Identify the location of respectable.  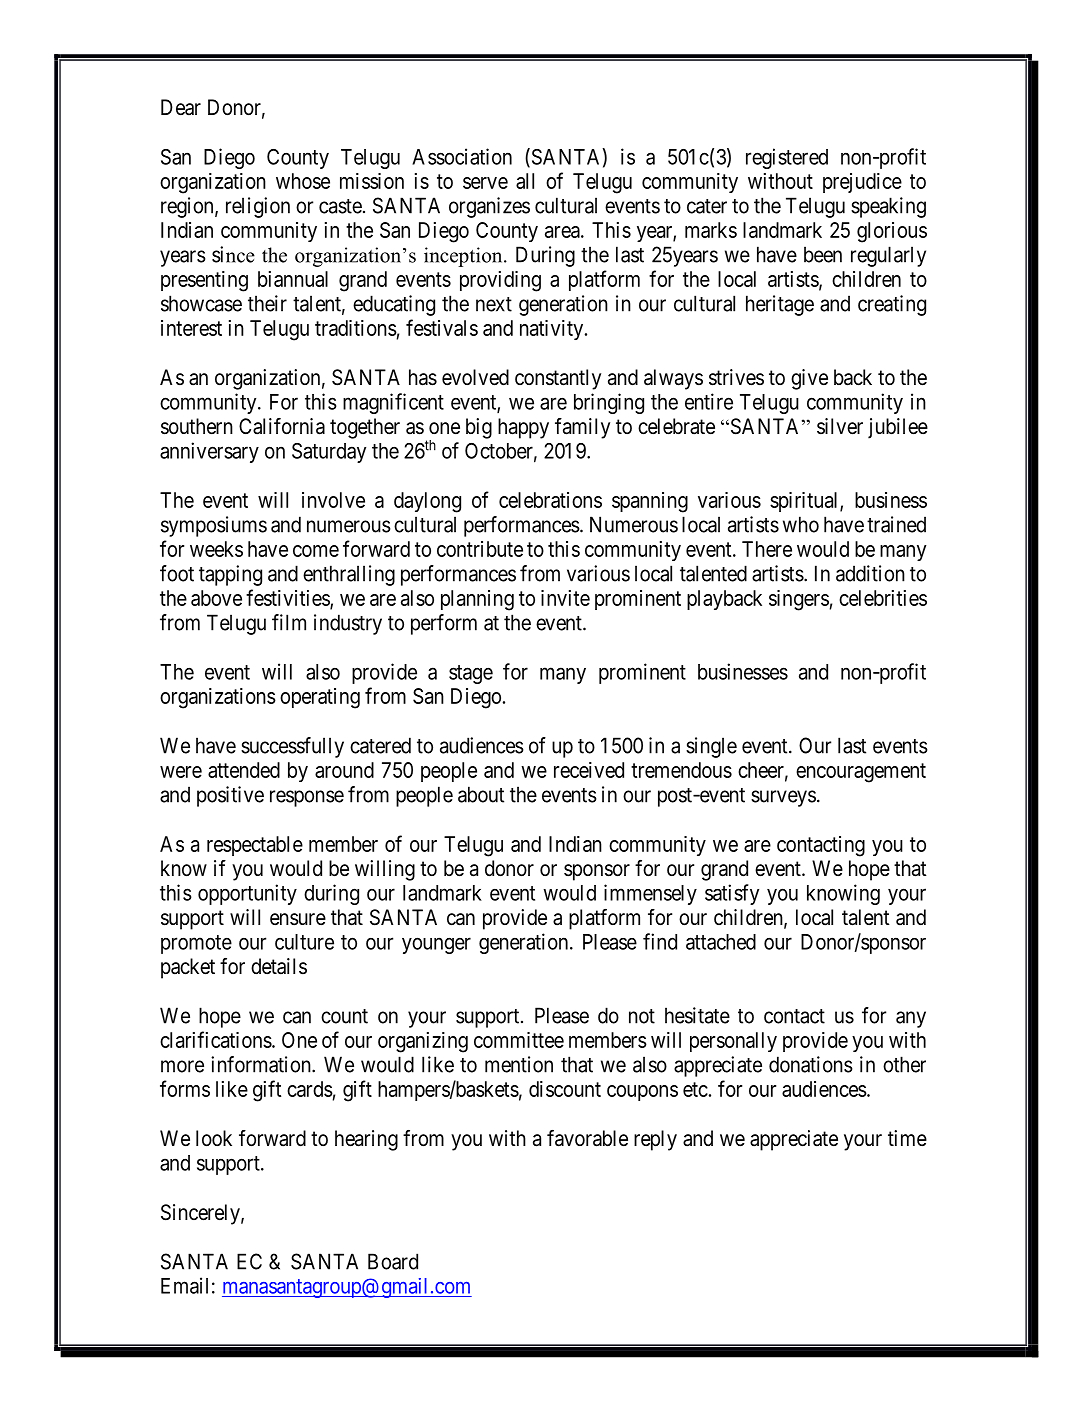
(255, 846).
